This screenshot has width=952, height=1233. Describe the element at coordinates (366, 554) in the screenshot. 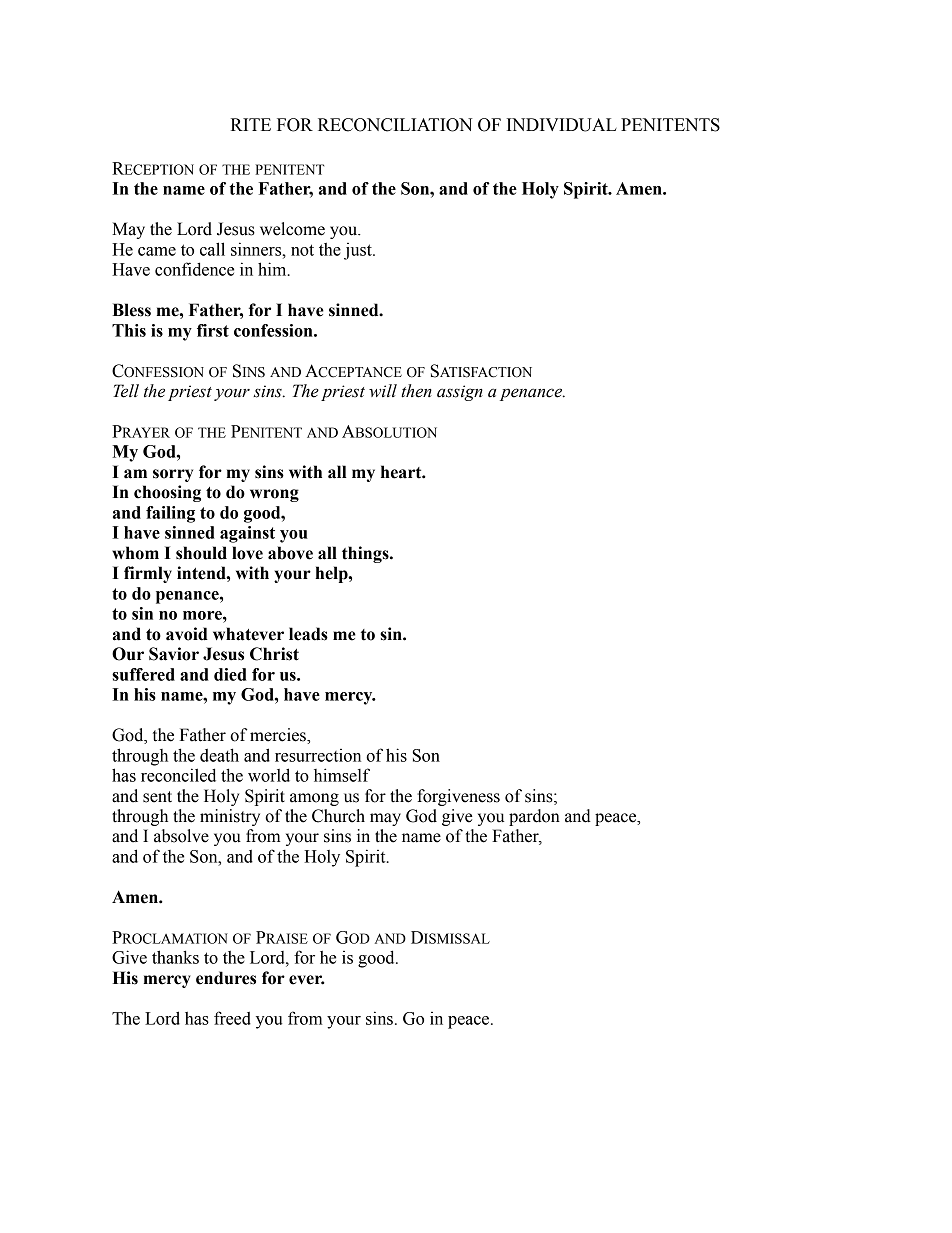

I see `things` at that location.
